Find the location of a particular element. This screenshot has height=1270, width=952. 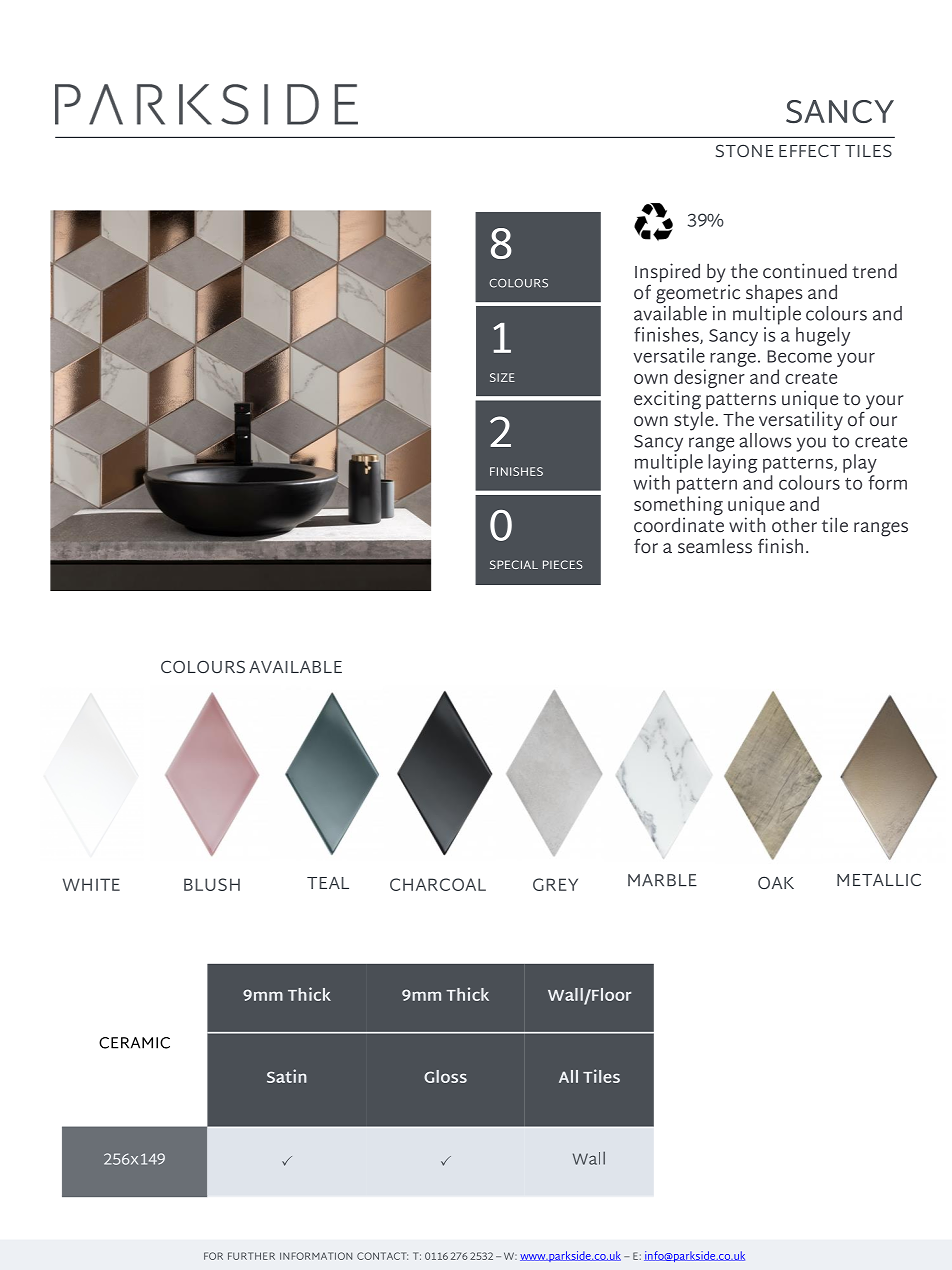

FURTHER is located at coordinates (251, 1256).
